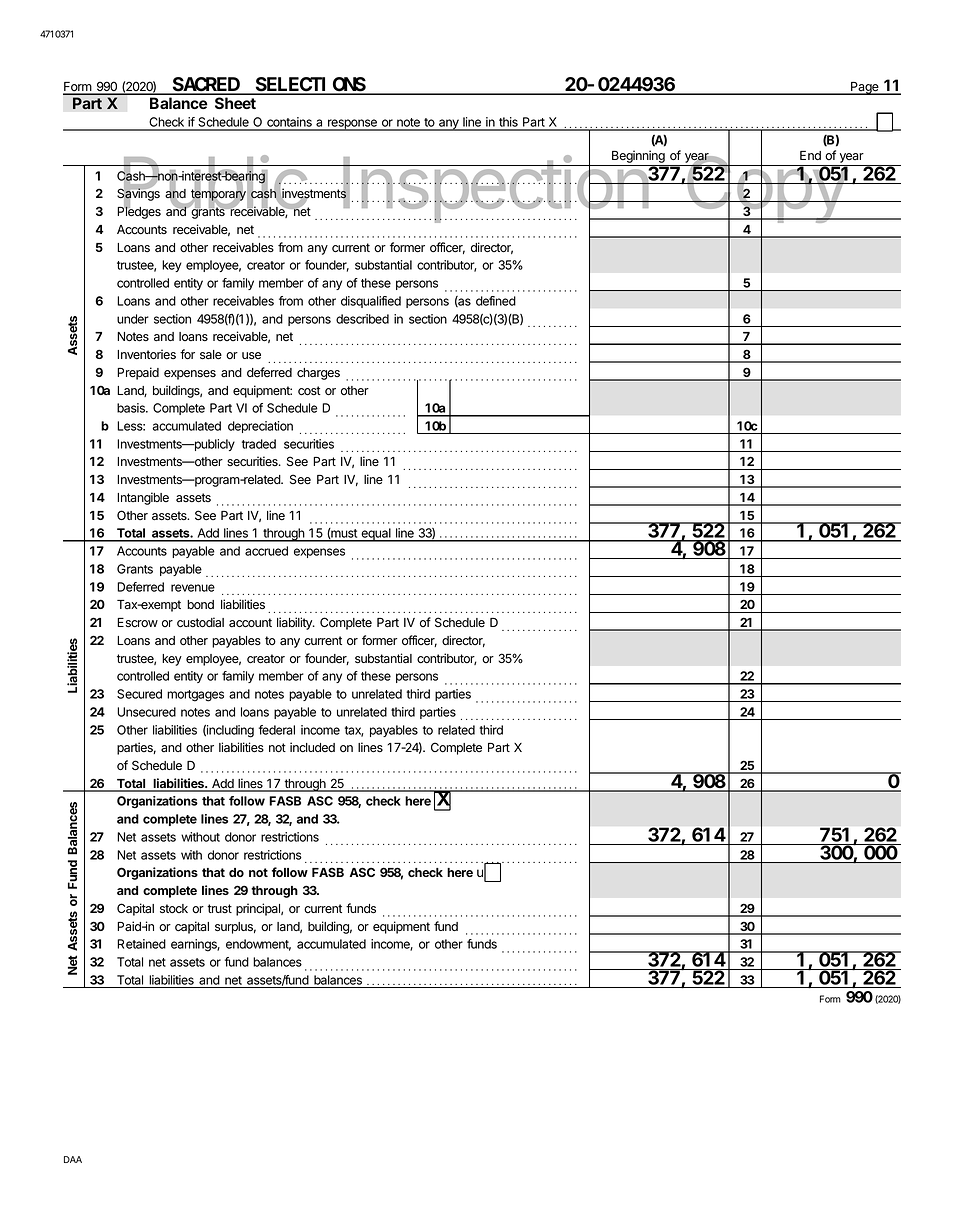  What do you see at coordinates (277, 730) in the page?
I see `federal` at bounding box center [277, 730].
